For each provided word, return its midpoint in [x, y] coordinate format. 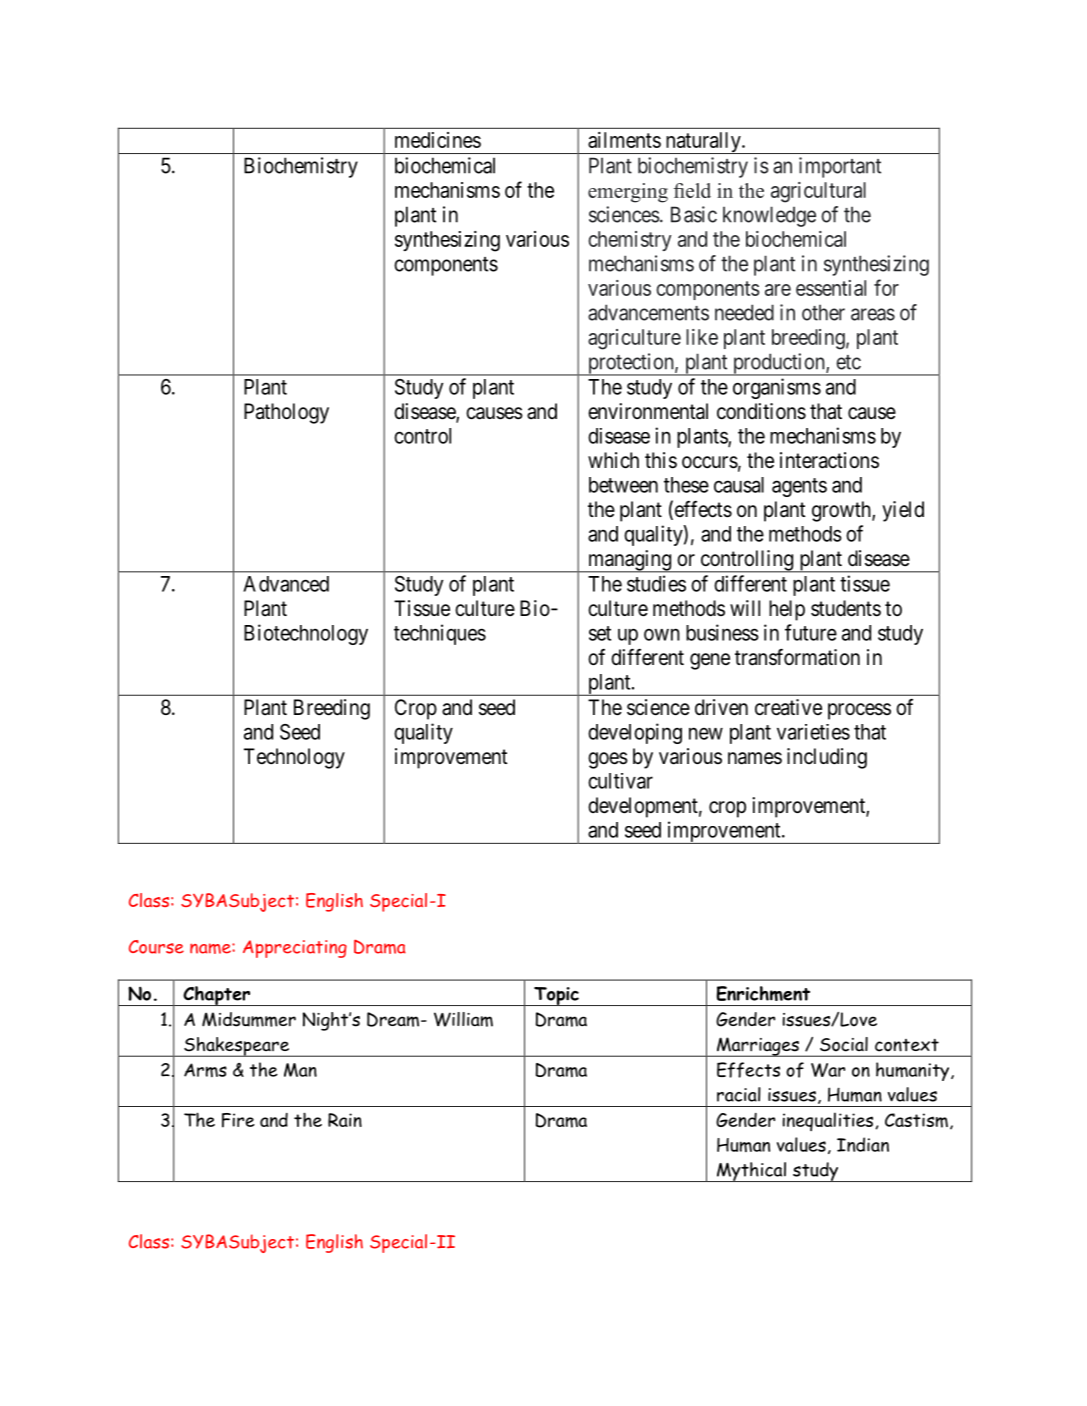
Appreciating [295, 949]
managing [629, 561]
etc [848, 362]
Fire [238, 1120]
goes [608, 760]
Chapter [217, 996]
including [827, 758]
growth [842, 511]
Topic [556, 996]
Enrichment [763, 993]
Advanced [286, 584]
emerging [628, 193]
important [840, 167]
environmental [648, 411]
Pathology [286, 413]
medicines [438, 140]
